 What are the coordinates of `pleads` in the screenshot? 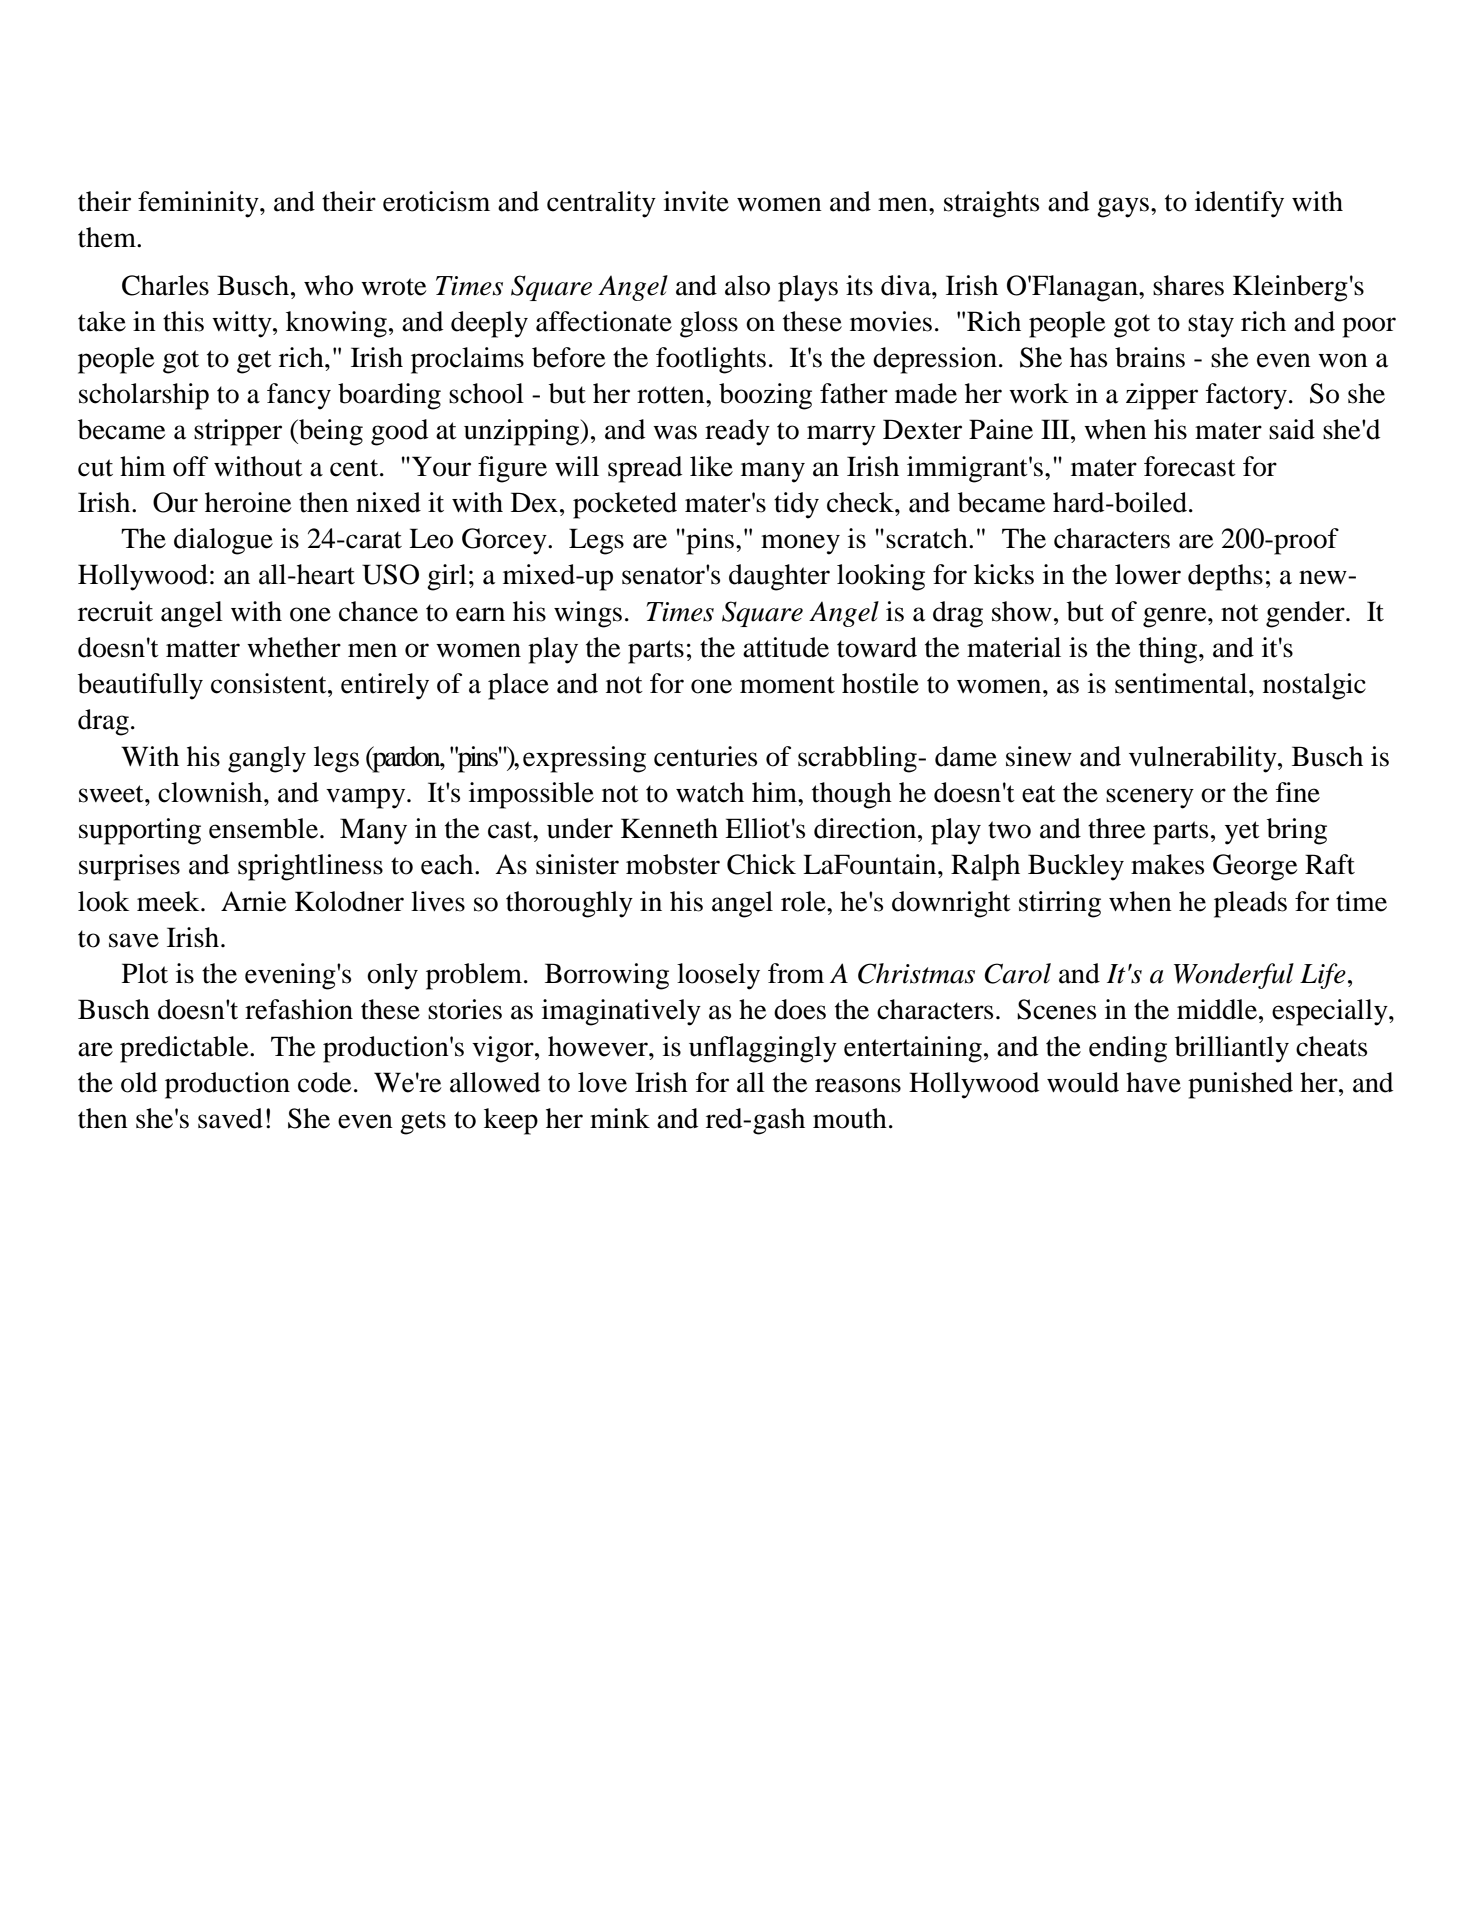 It's located at (1250, 904).
